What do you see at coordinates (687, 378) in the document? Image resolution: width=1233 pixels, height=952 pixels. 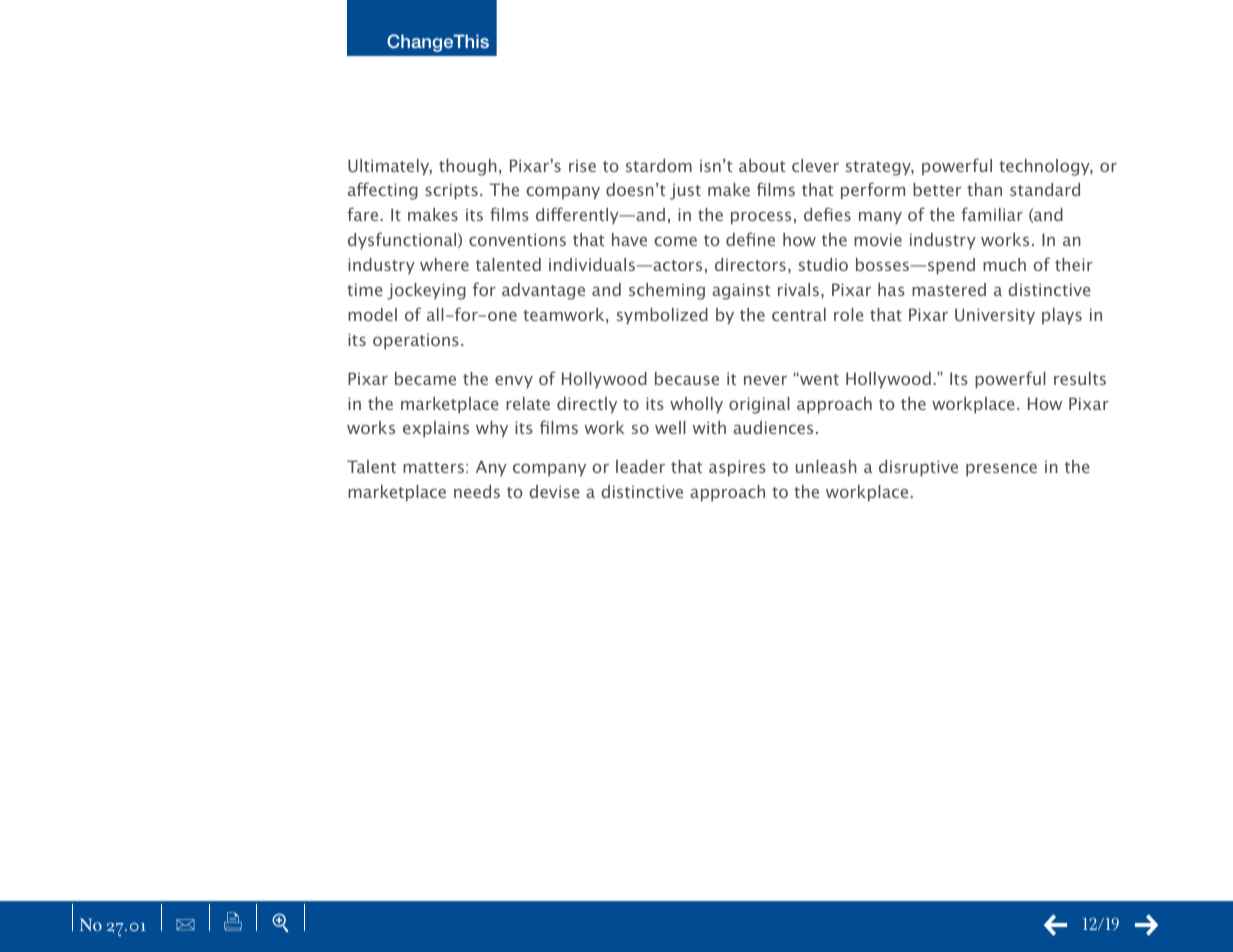 I see `because` at bounding box center [687, 378].
